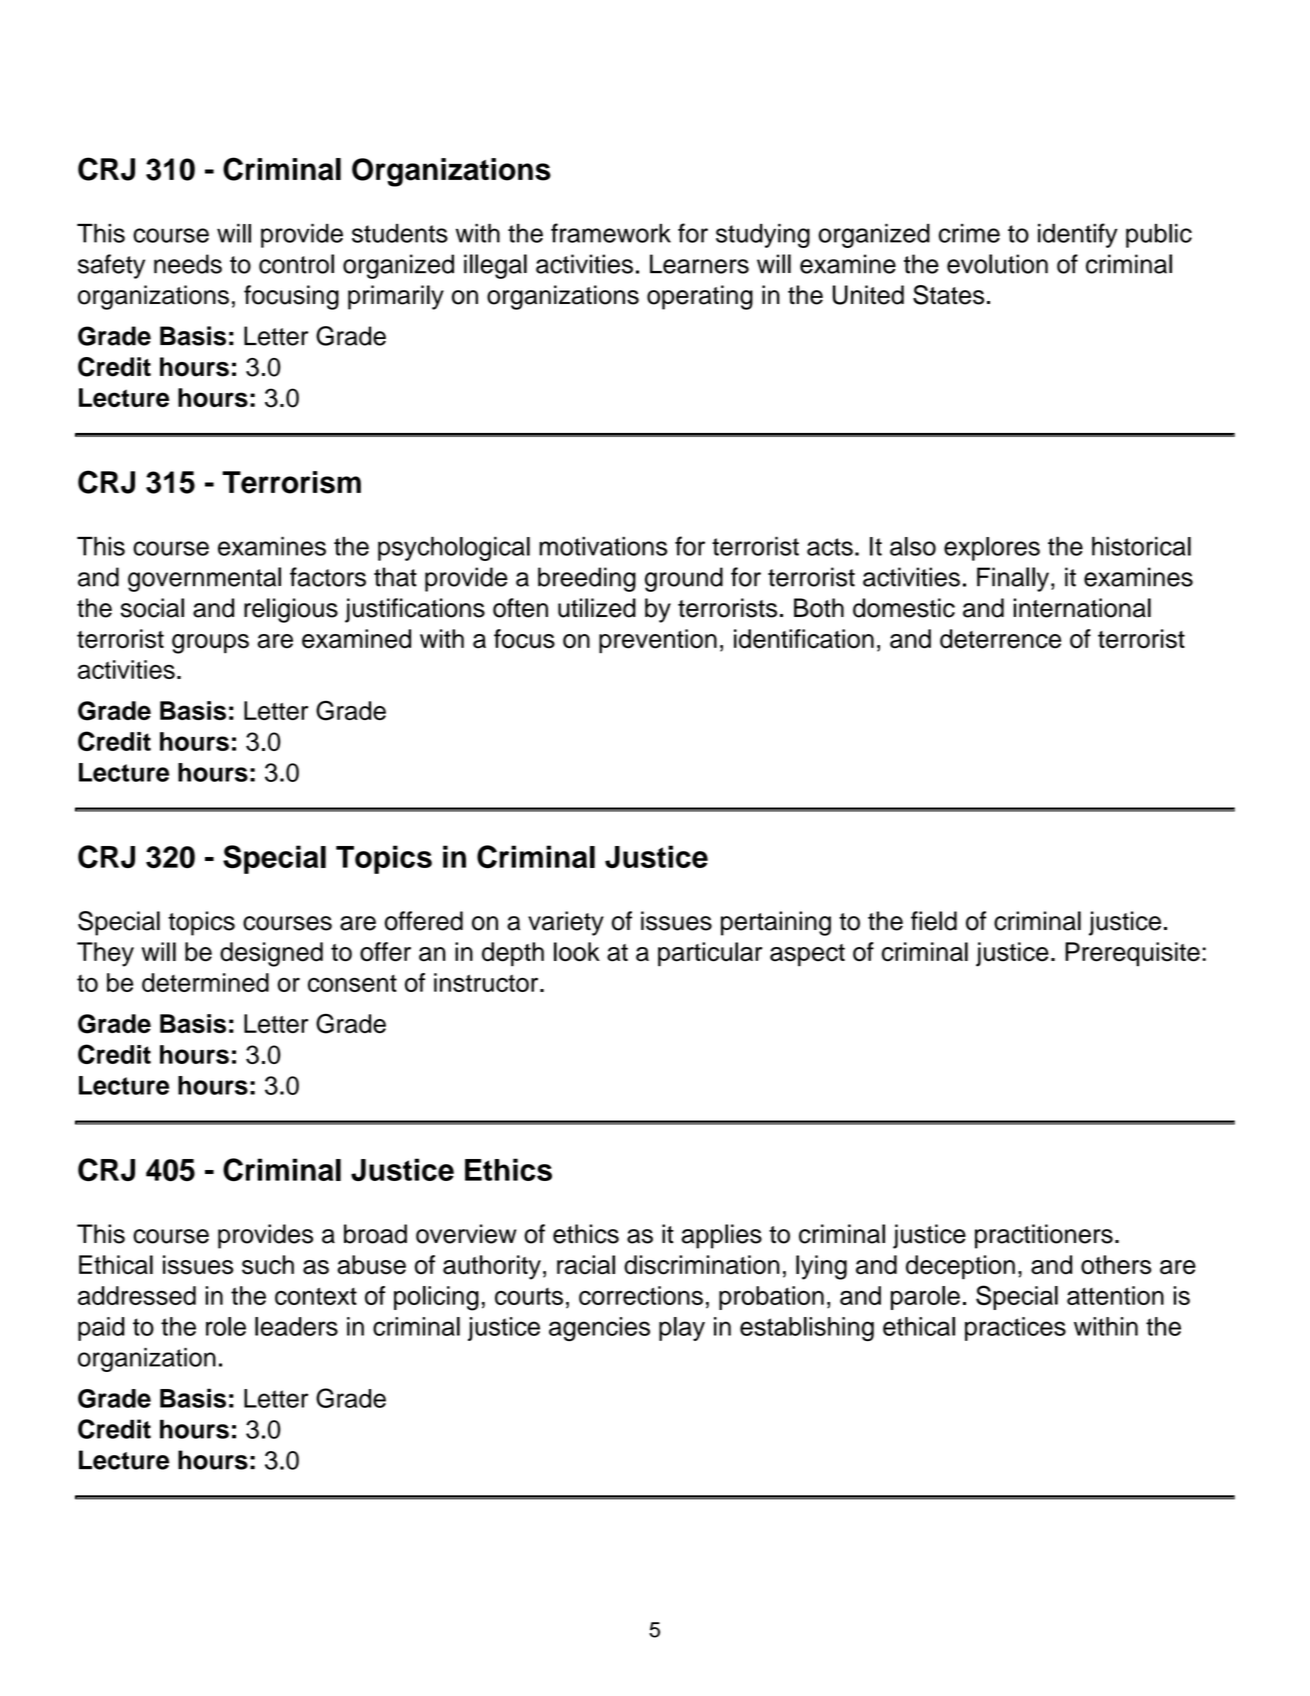 The width and height of the image is (1310, 1696). What do you see at coordinates (611, 233) in the image?
I see `framework` at bounding box center [611, 233].
